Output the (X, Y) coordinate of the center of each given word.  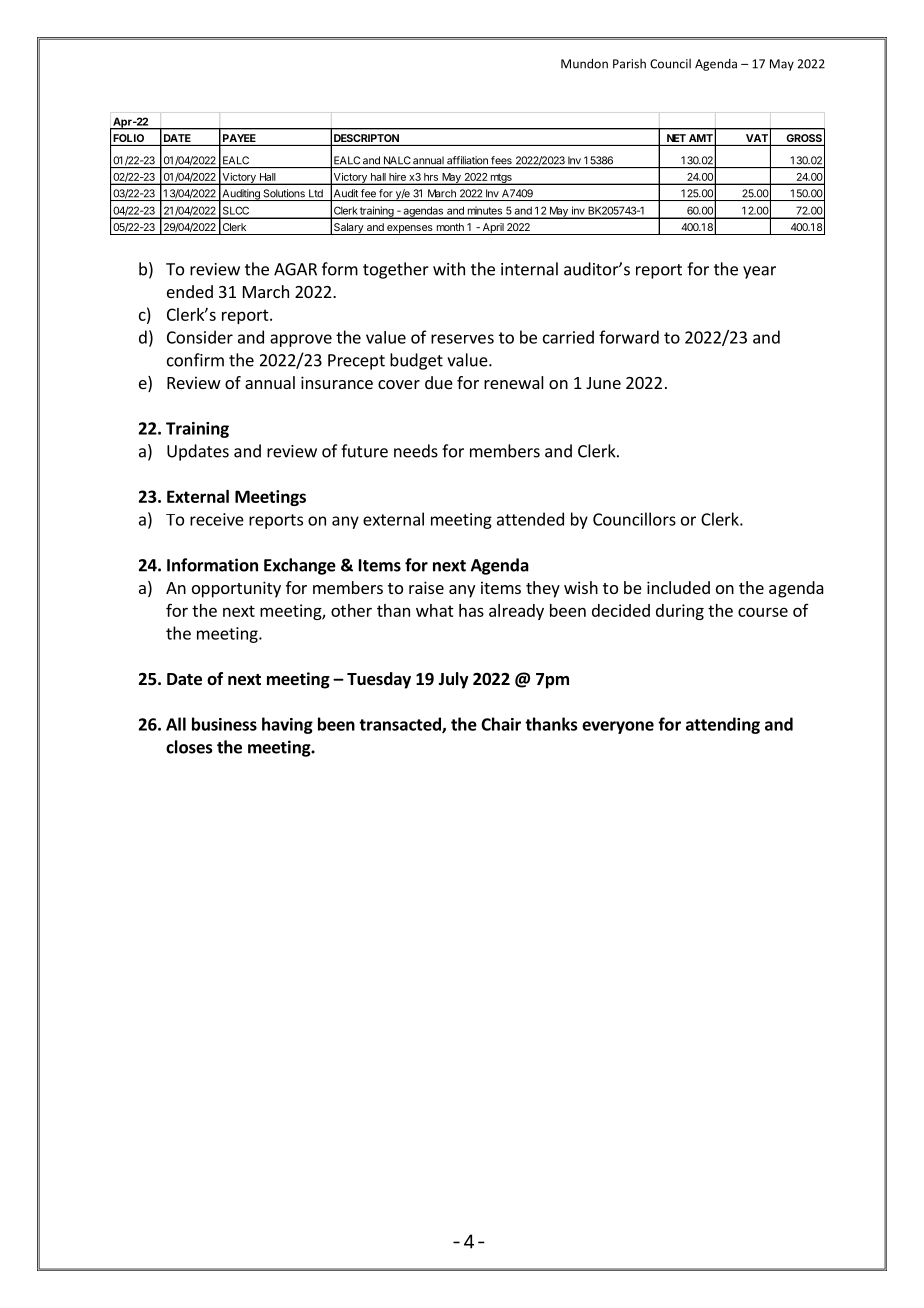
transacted (401, 725)
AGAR (295, 269)
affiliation (467, 160)
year (759, 272)
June (603, 383)
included (678, 587)
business (224, 724)
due (439, 382)
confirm (195, 360)
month (450, 227)
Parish (629, 64)
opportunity (236, 589)
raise (426, 587)
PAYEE (239, 138)
